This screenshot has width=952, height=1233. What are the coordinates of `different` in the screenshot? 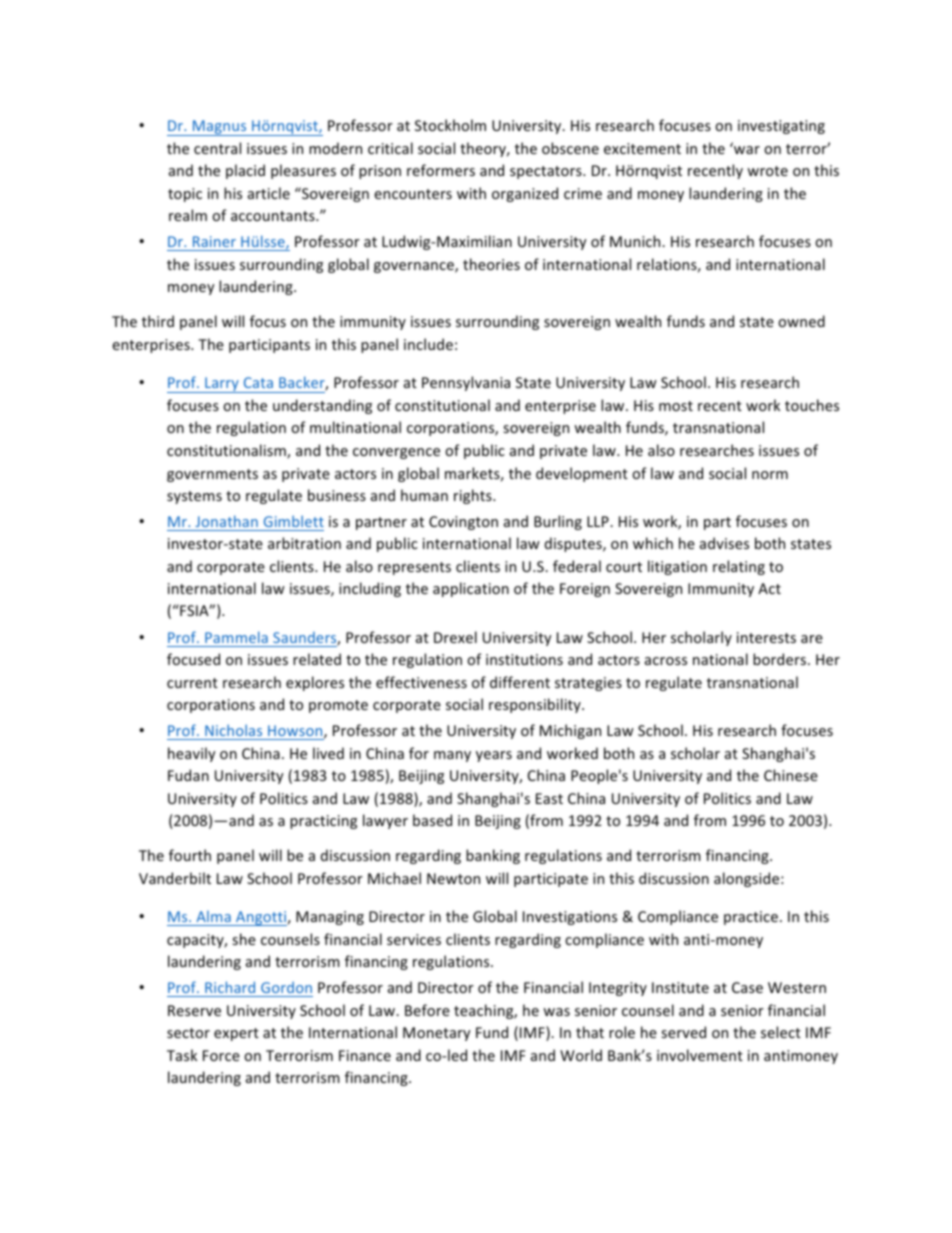 It's located at (520, 682).
